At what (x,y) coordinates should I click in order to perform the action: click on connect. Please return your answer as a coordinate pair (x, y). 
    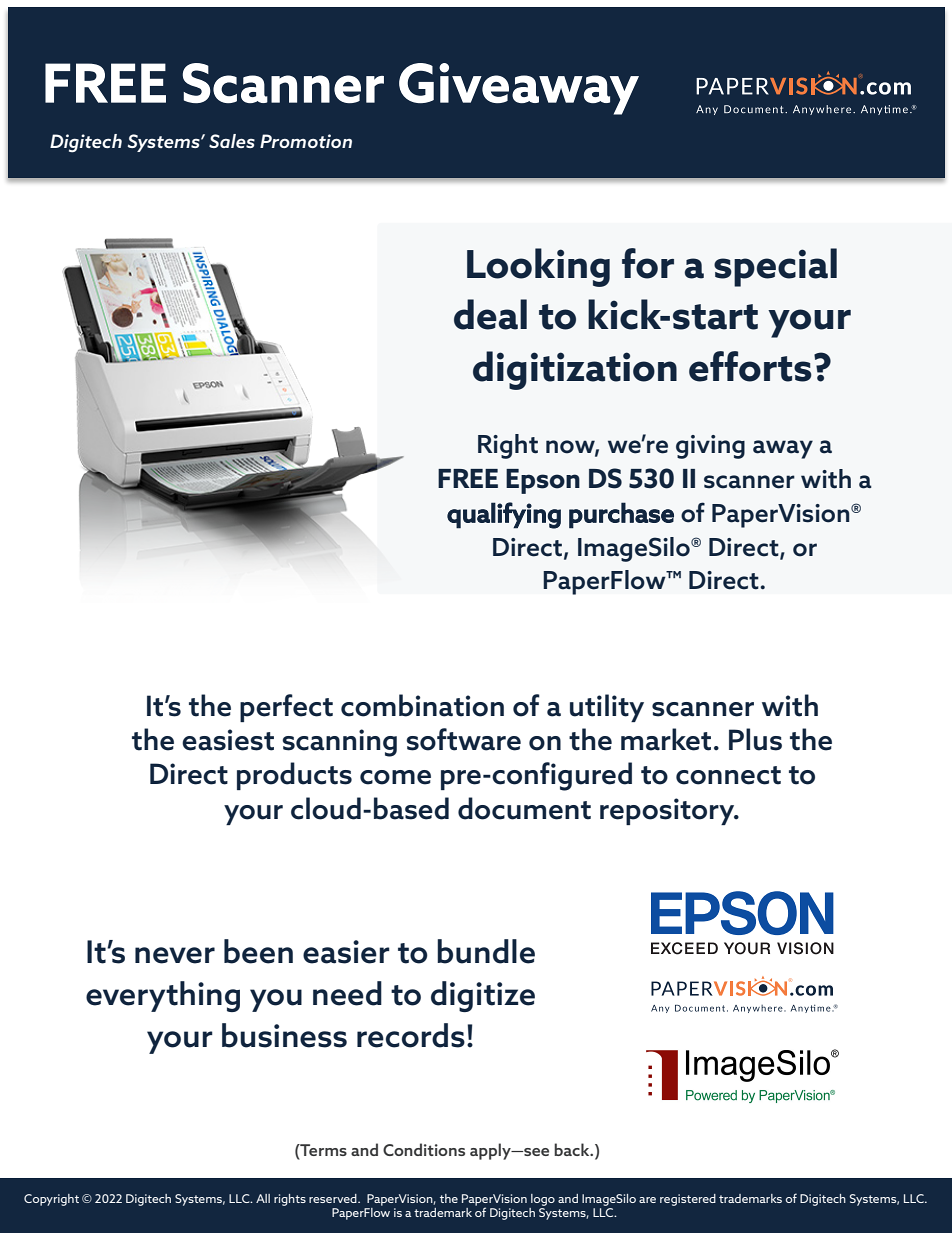
    Looking at the image, I should click on (728, 775).
